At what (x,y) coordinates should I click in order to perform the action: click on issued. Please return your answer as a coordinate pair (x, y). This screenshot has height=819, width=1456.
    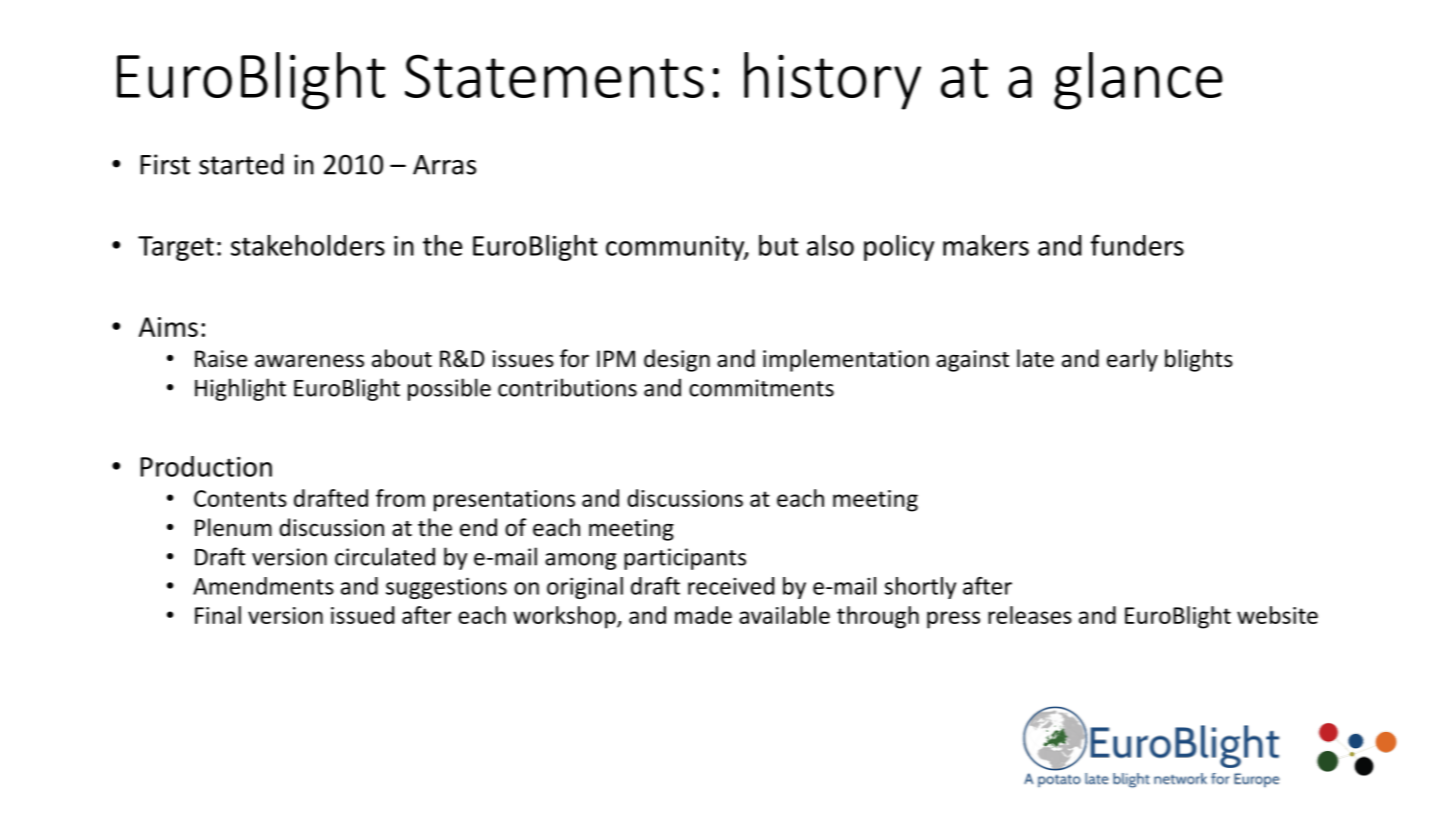
    Looking at the image, I should click on (362, 615).
